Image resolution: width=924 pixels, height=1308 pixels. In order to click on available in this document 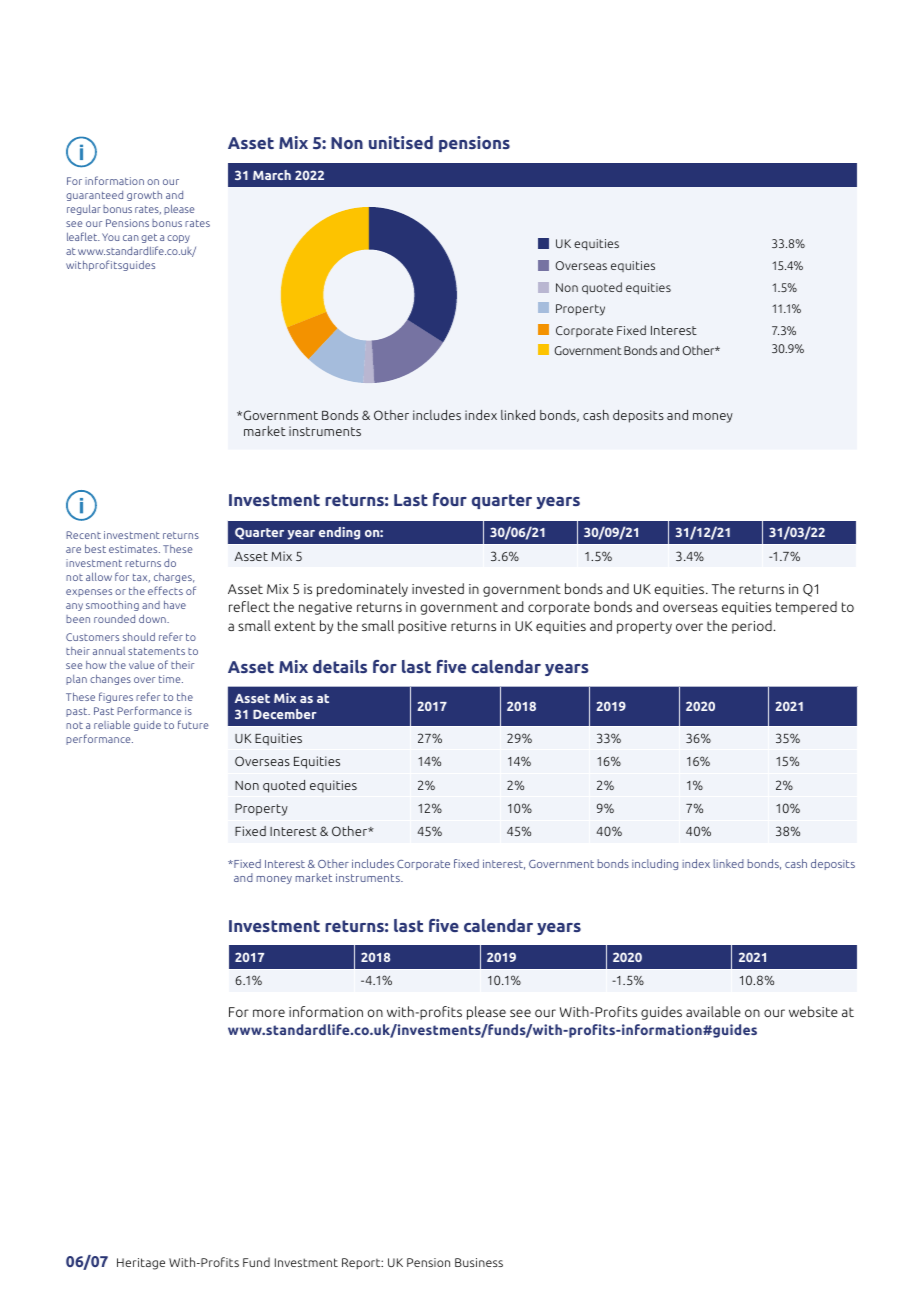, I will do `click(713, 1011)`.
